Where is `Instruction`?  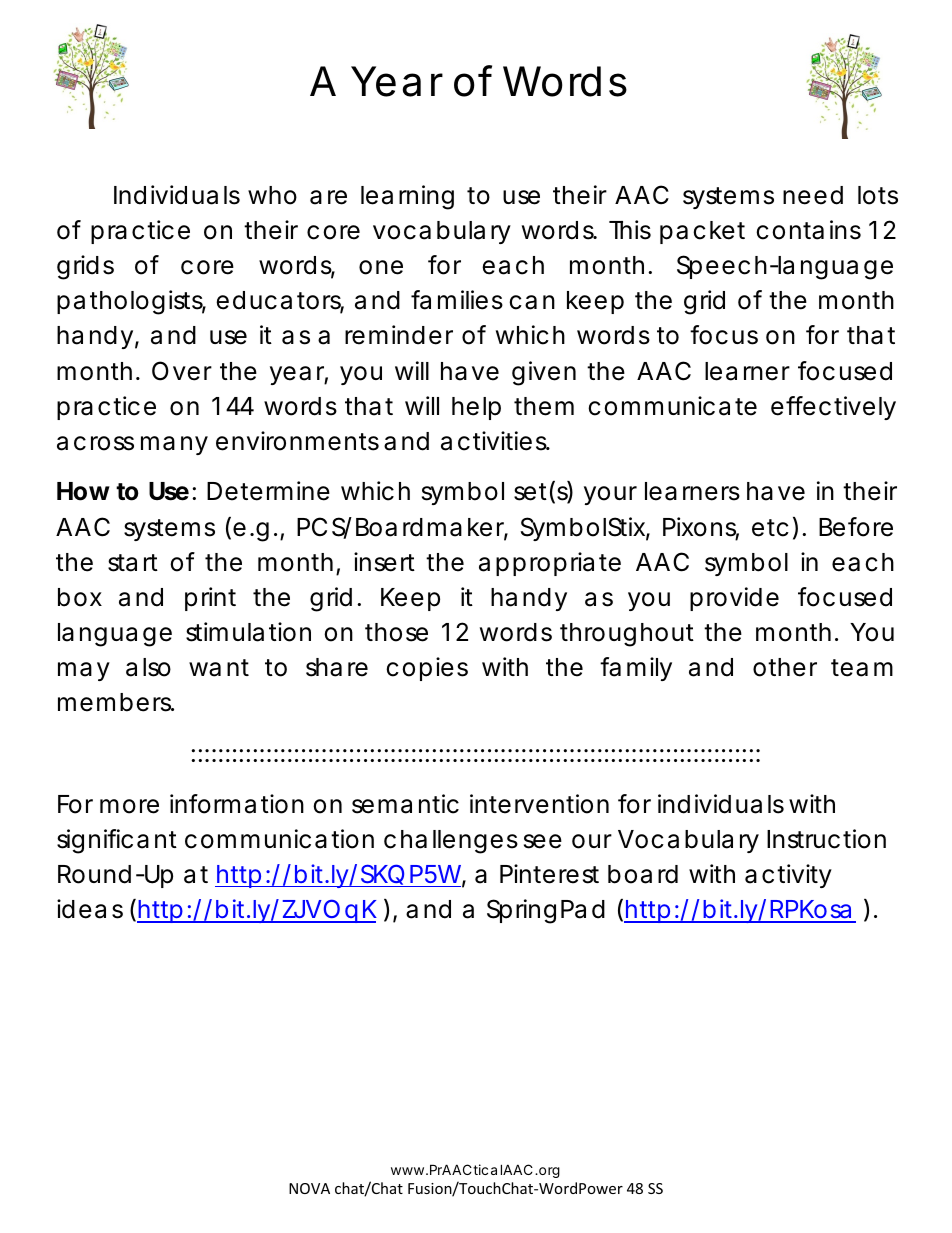
Instruction is located at coordinates (826, 839).
